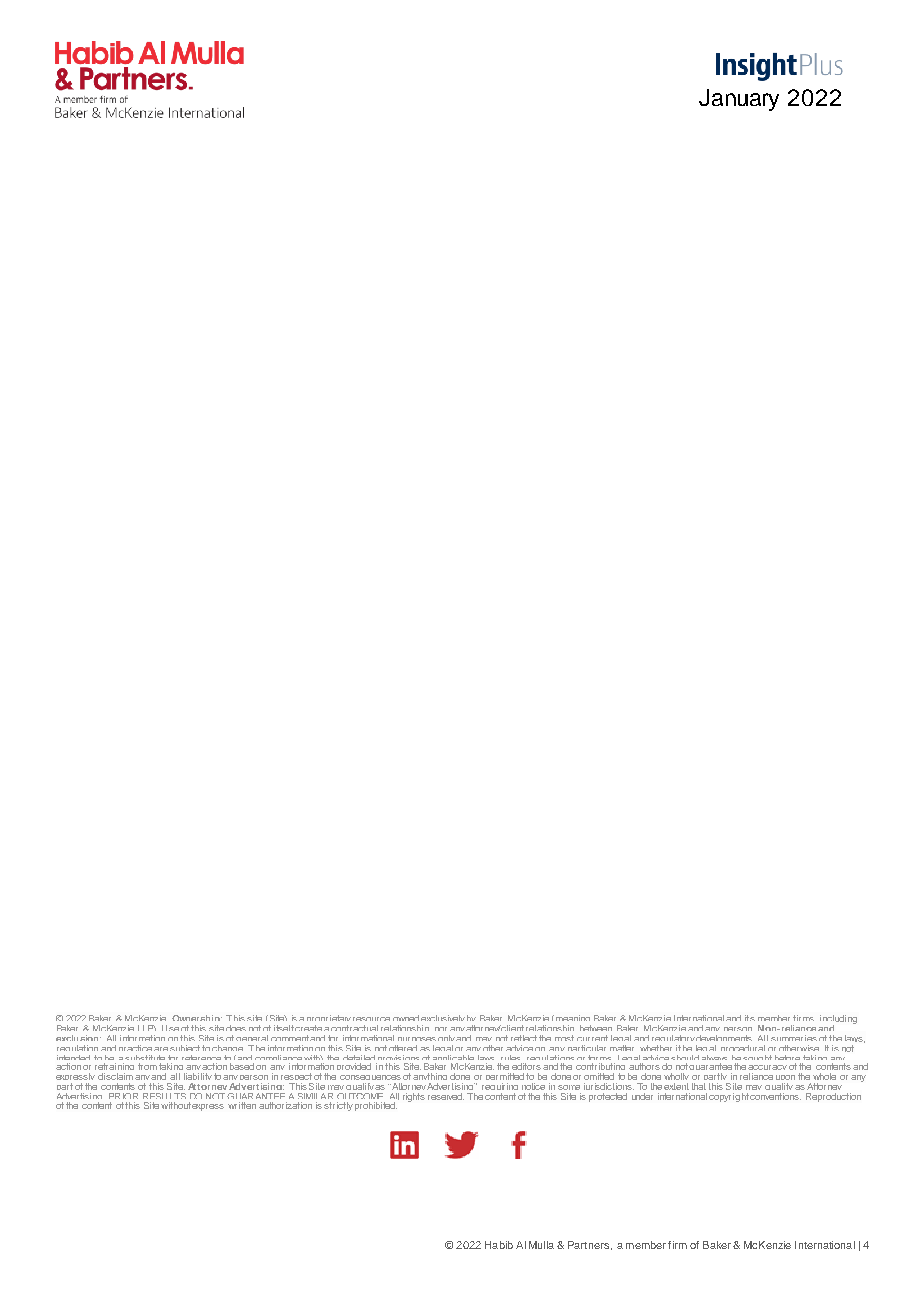 The height and width of the page is (1308, 924). Describe the element at coordinates (197, 1020) in the page. I see `Ownership` at that location.
